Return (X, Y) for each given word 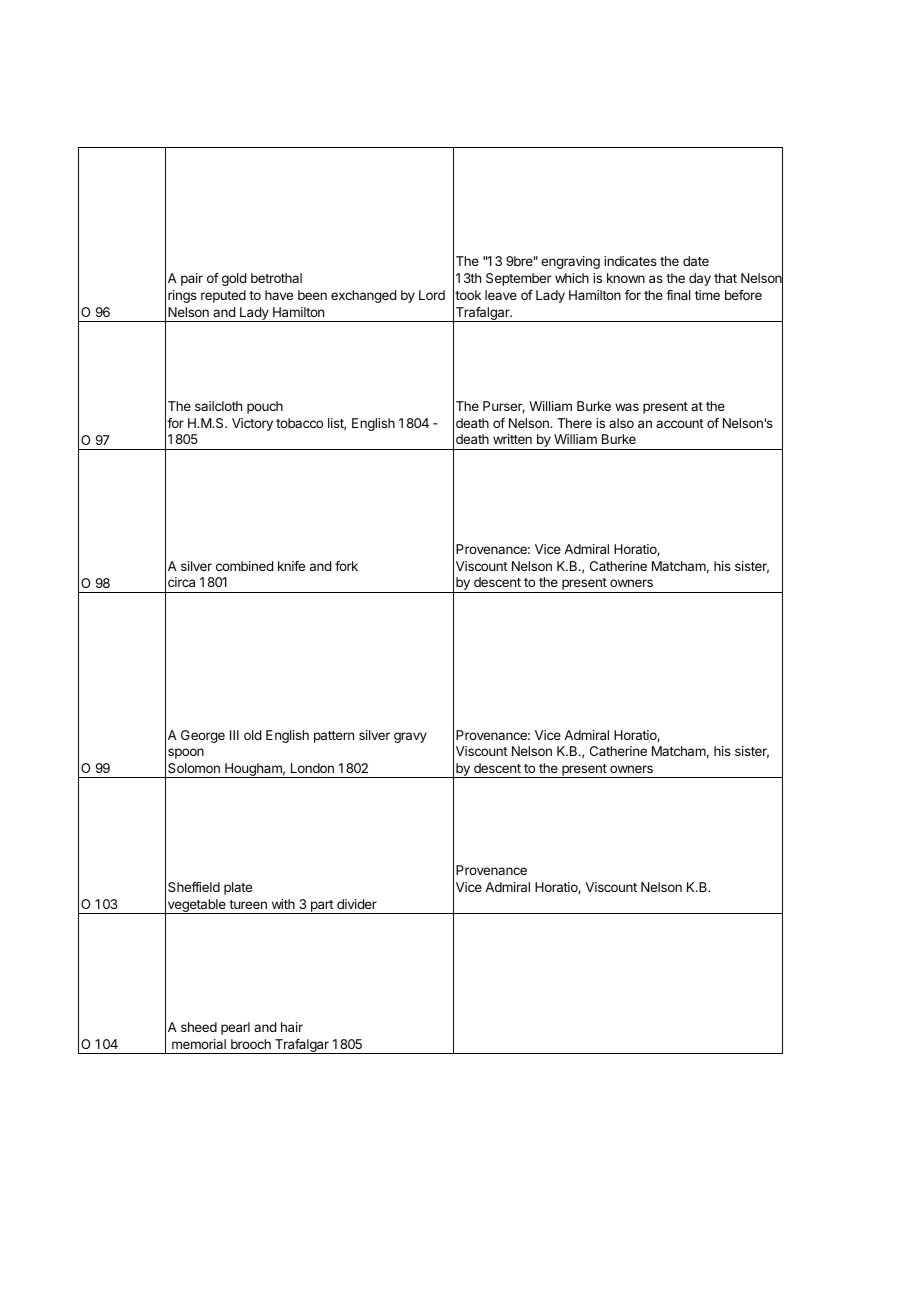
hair (292, 1027)
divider (357, 904)
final (678, 295)
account (680, 423)
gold (234, 279)
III (234, 735)
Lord (432, 295)
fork (346, 566)
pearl (235, 1028)
